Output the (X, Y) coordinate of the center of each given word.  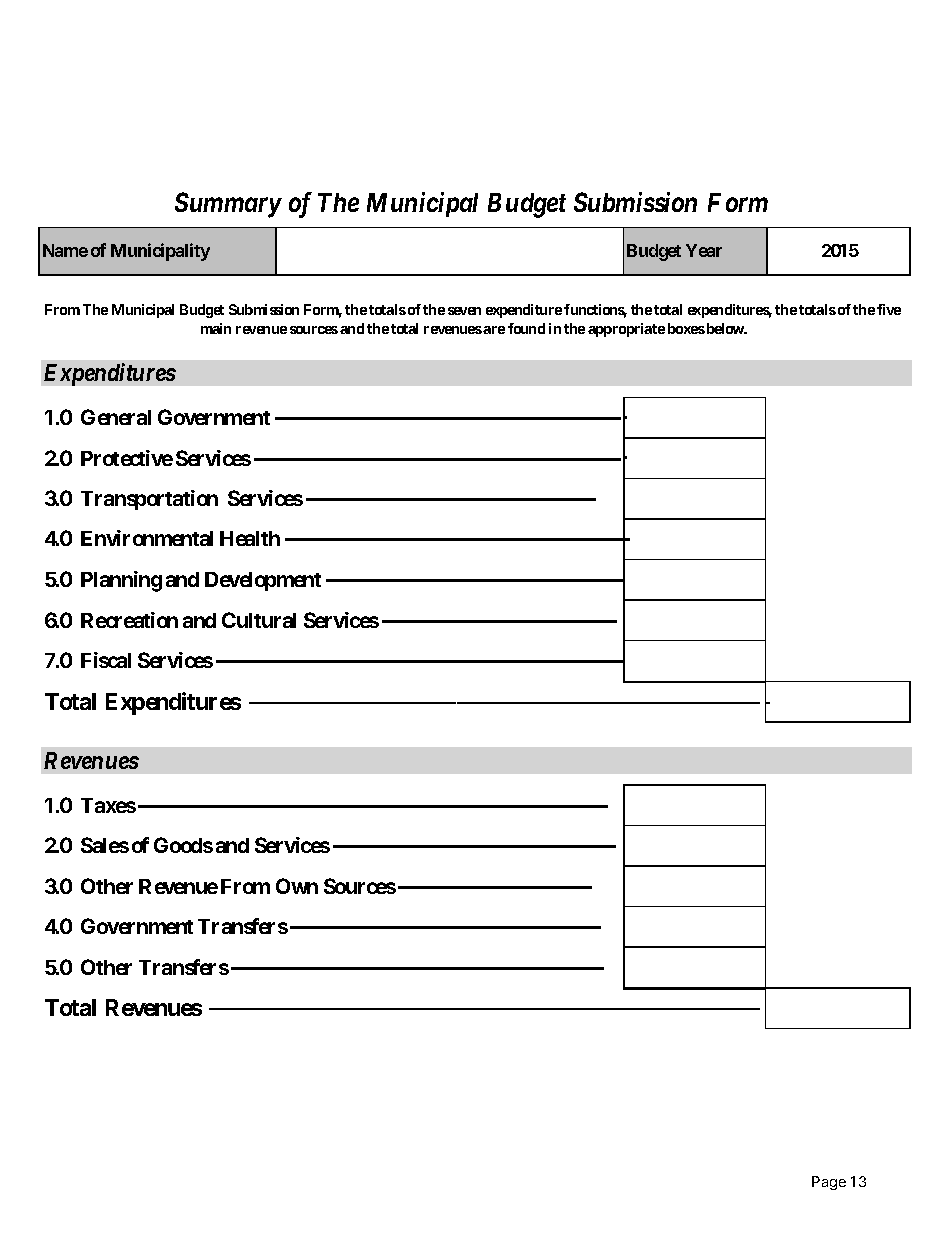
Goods (183, 845)
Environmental (147, 538)
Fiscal (106, 660)
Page (829, 1183)
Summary (228, 205)
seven (464, 311)
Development (263, 581)
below (725, 328)
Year (704, 250)
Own (297, 886)
